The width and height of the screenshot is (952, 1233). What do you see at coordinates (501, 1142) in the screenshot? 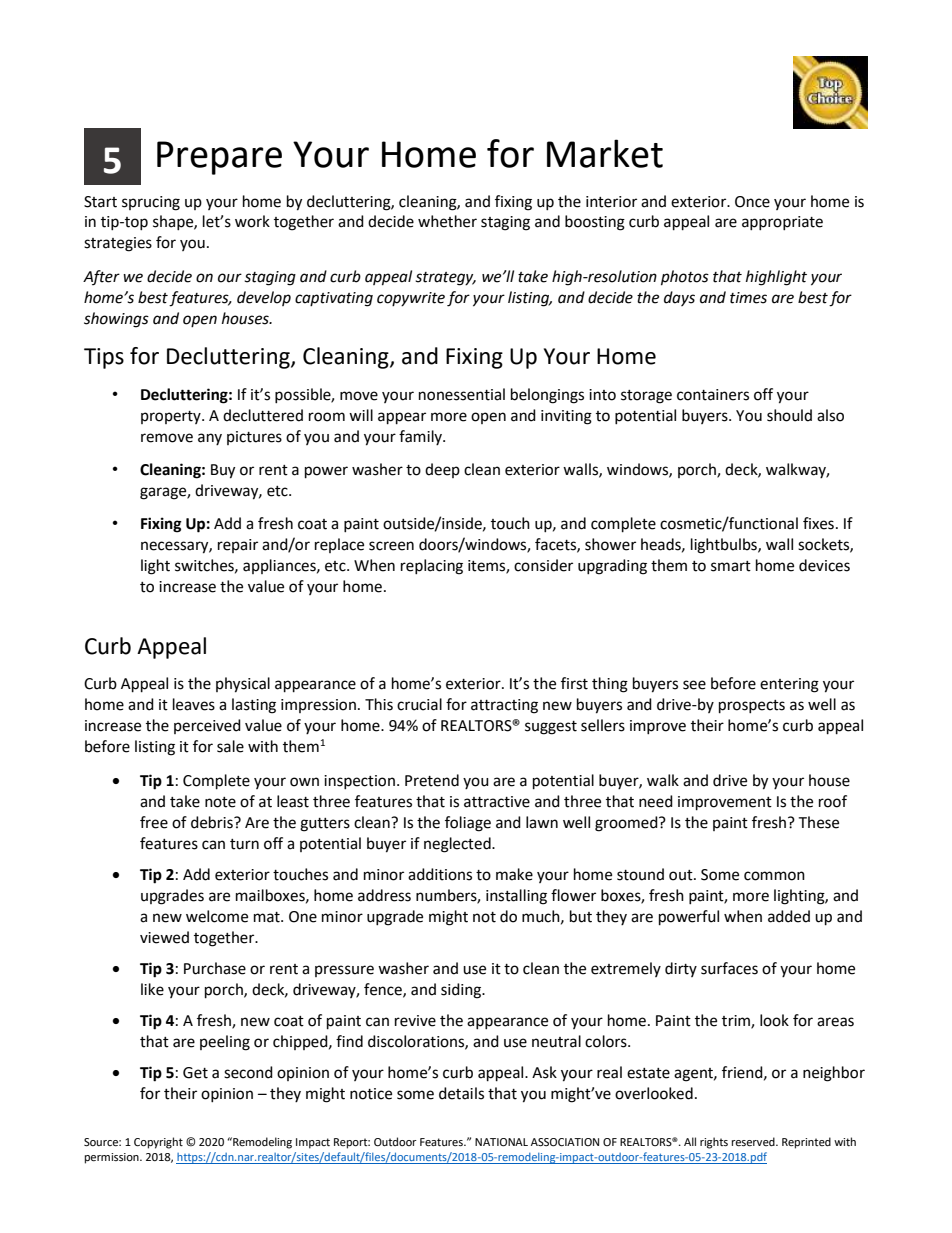
I see `NATIONAL` at bounding box center [501, 1142].
